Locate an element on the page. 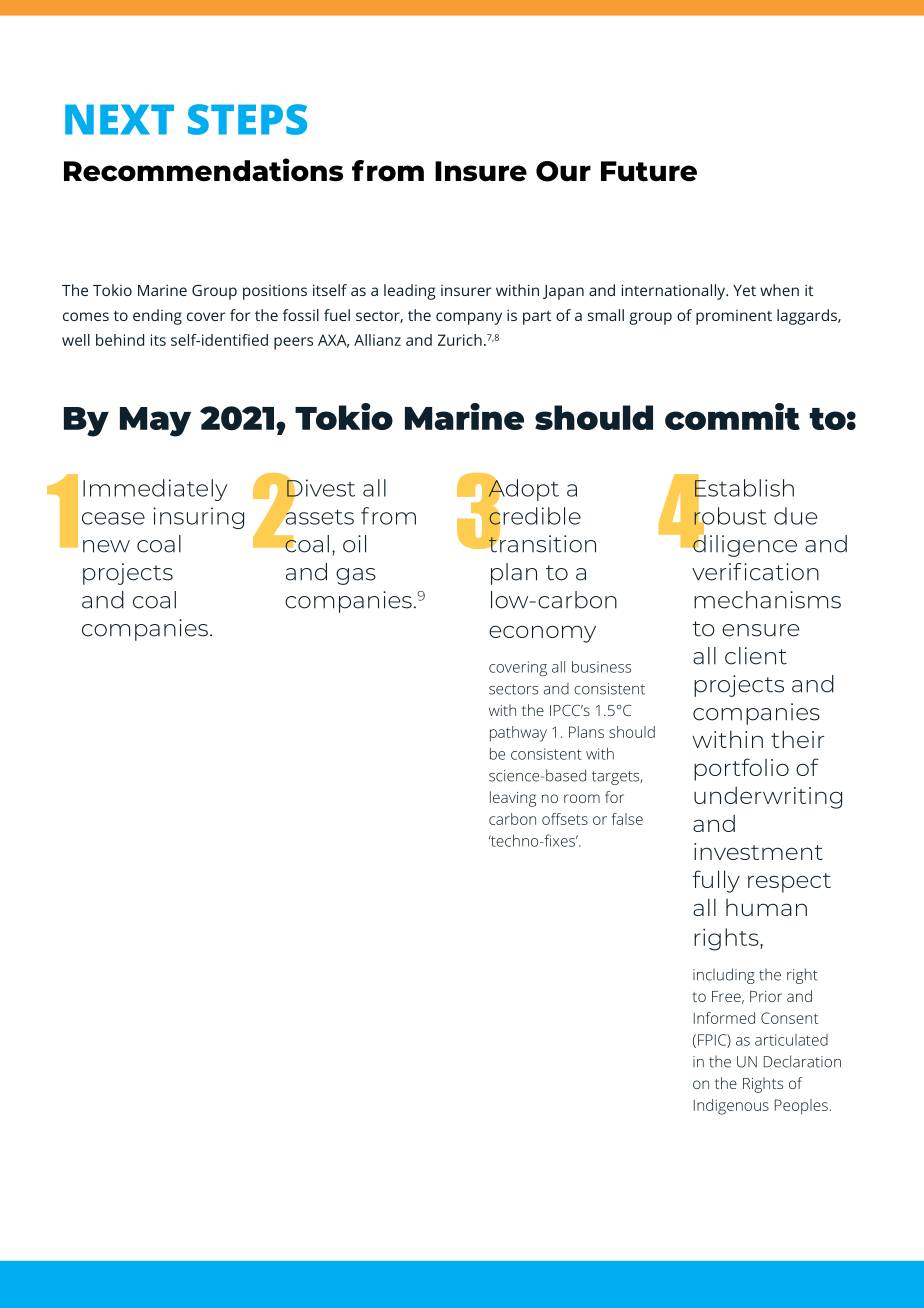 This image has height=1308, width=924. investment is located at coordinates (758, 851).
